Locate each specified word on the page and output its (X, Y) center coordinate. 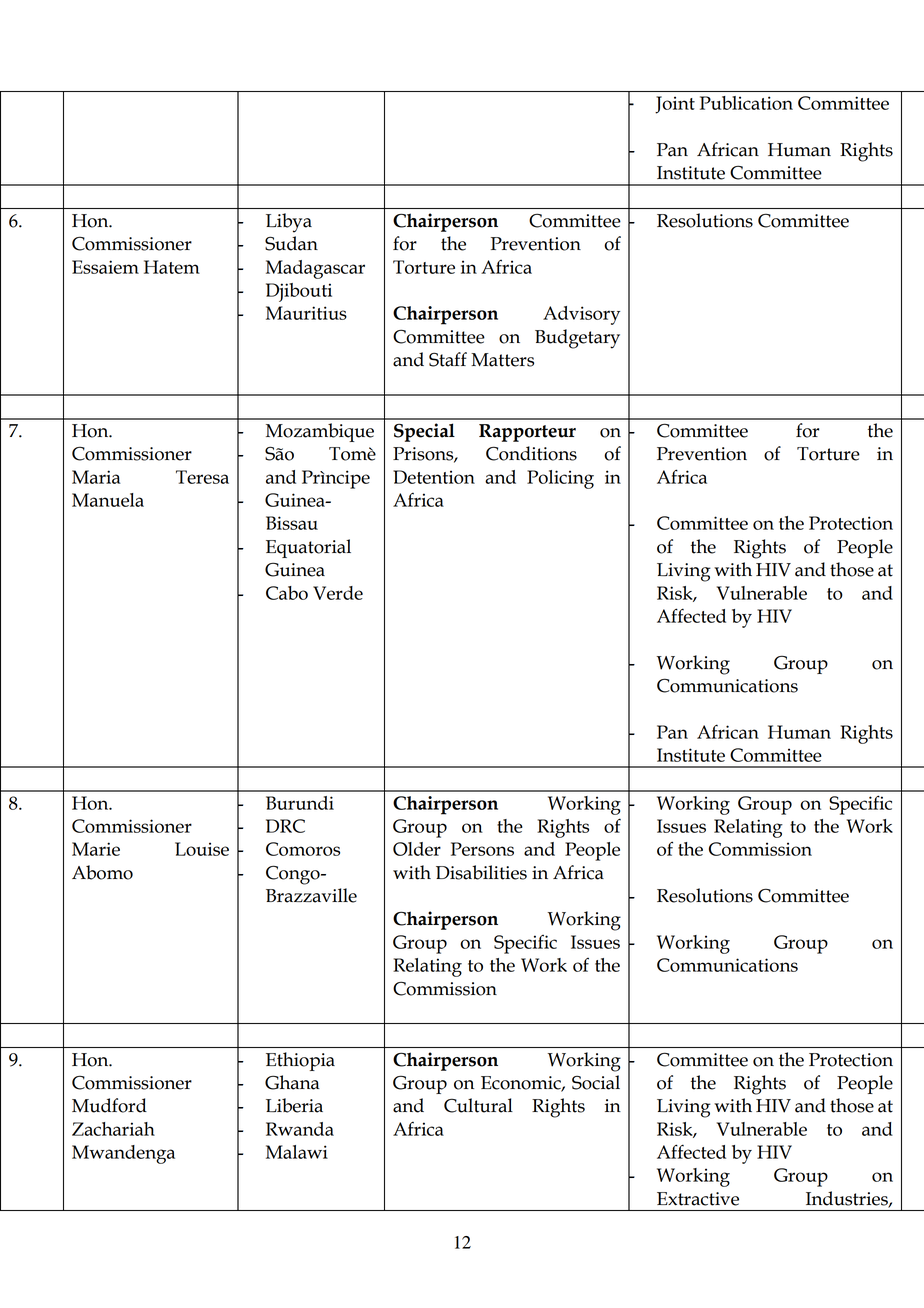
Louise (202, 849)
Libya (289, 223)
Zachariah (113, 1129)
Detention (434, 477)
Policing (560, 479)
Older (417, 849)
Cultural (478, 1105)
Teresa (202, 477)
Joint (675, 105)
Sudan (291, 243)
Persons (482, 849)
